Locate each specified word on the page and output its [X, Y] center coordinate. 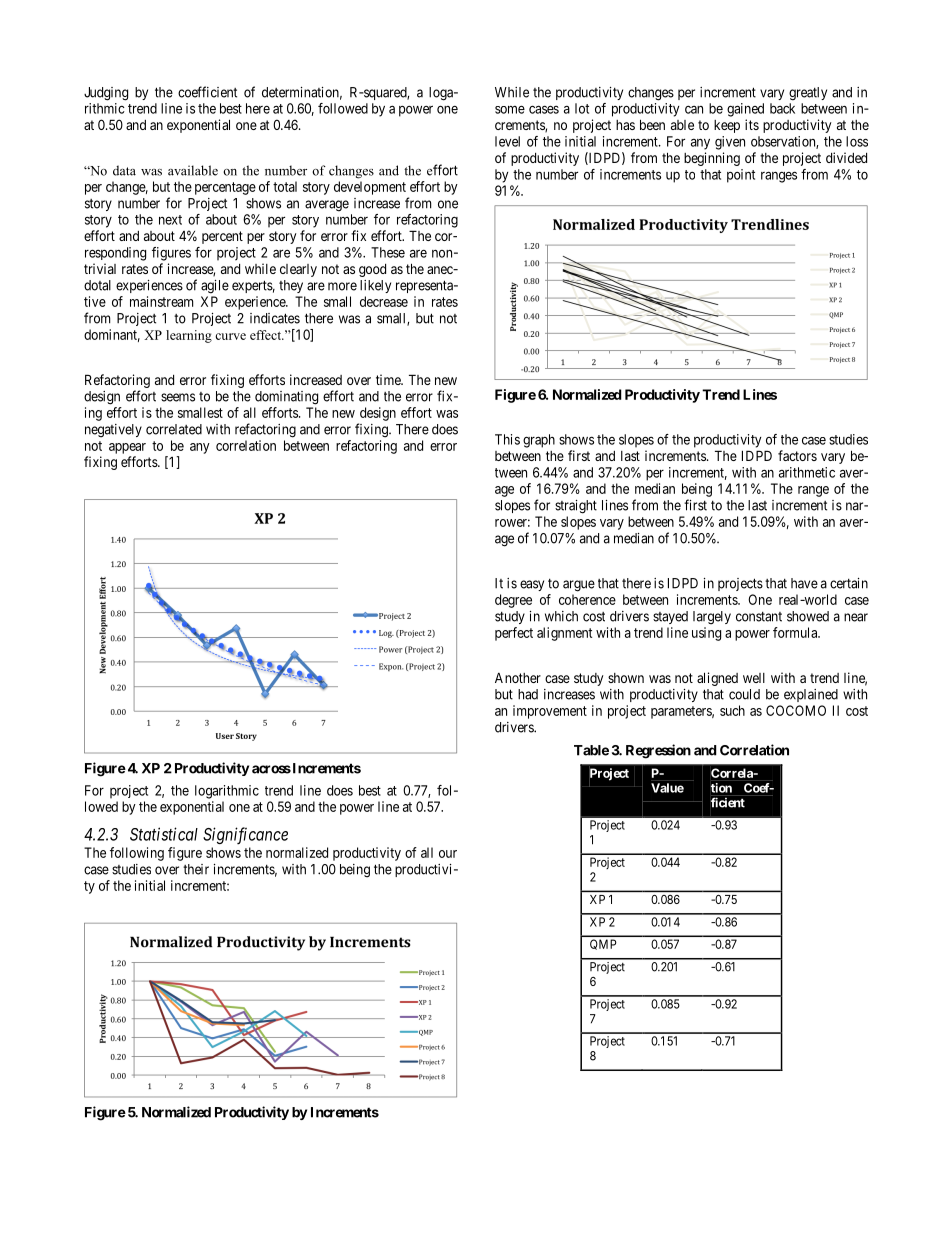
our [448, 854]
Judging [106, 94]
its [752, 124]
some [510, 109]
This [507, 439]
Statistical [164, 834]
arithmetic [807, 472]
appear [127, 448]
